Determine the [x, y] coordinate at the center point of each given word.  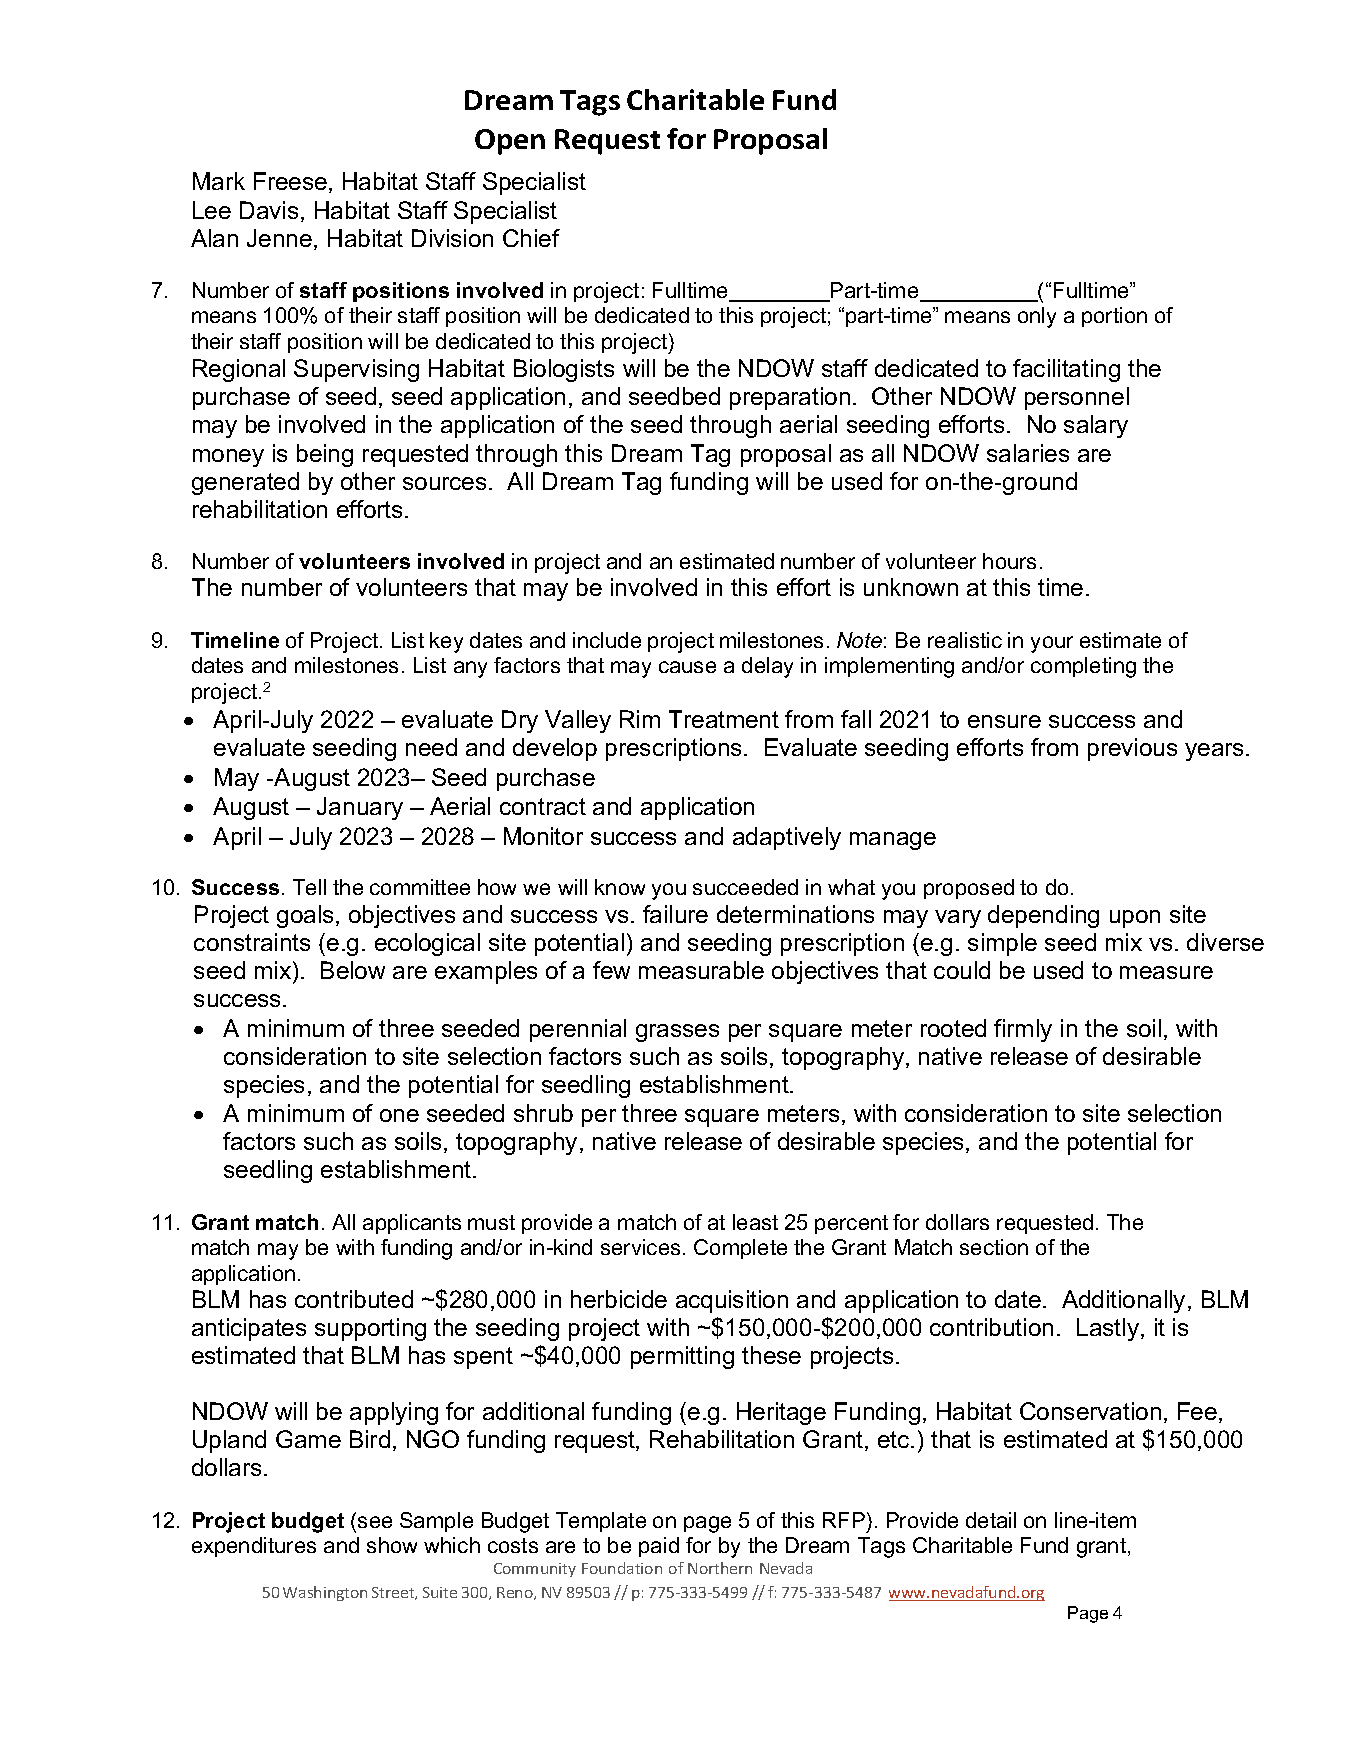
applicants [412, 1224]
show [392, 1545]
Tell [309, 887]
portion [1114, 317]
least [755, 1222]
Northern [720, 1568]
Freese [292, 182]
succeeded [745, 887]
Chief [531, 238]
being [325, 455]
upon [1135, 919]
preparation [790, 398]
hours [1009, 561]
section [994, 1247]
